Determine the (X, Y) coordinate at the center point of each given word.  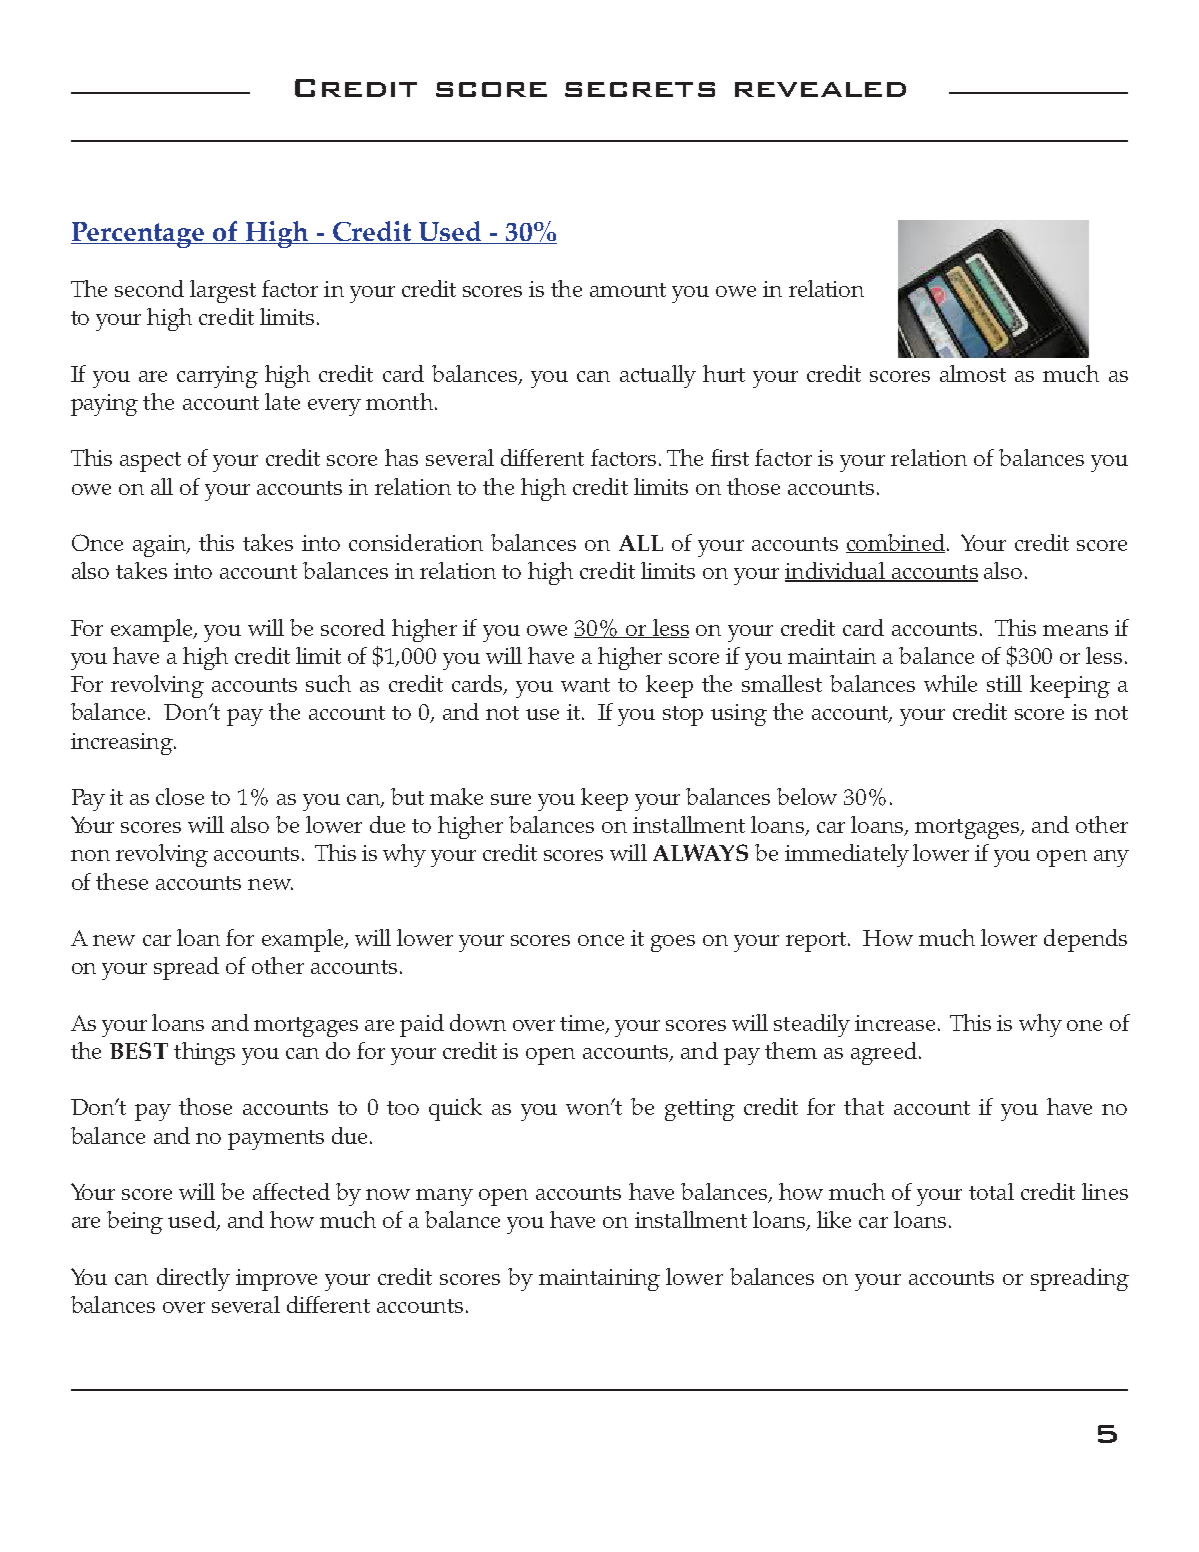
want (585, 685)
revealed (820, 89)
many (444, 1197)
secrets (640, 89)
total (991, 1191)
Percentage (139, 235)
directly (193, 1279)
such (328, 683)
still (1004, 683)
